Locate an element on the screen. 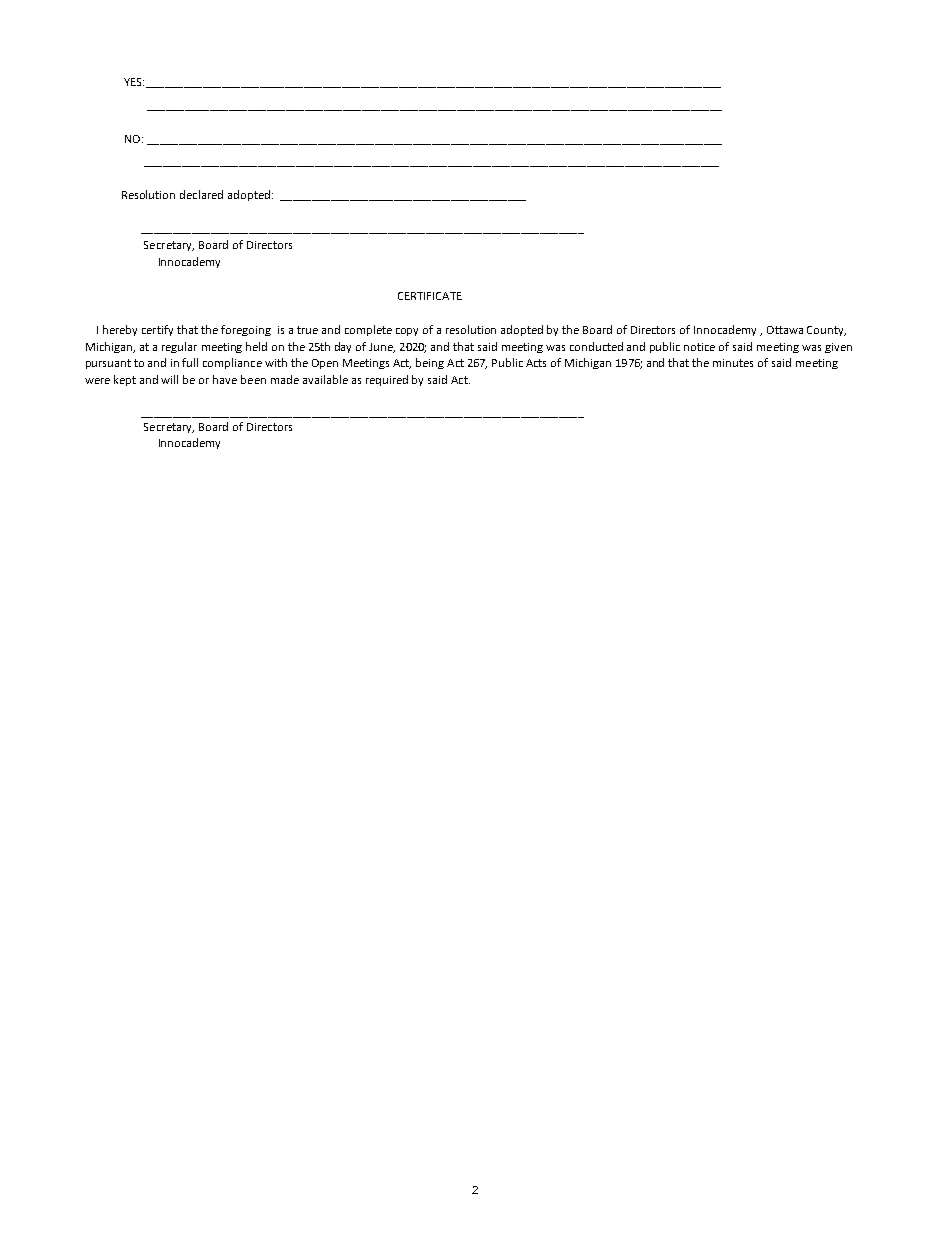 The height and width of the screenshot is (1233, 952). will is located at coordinates (169, 379).
